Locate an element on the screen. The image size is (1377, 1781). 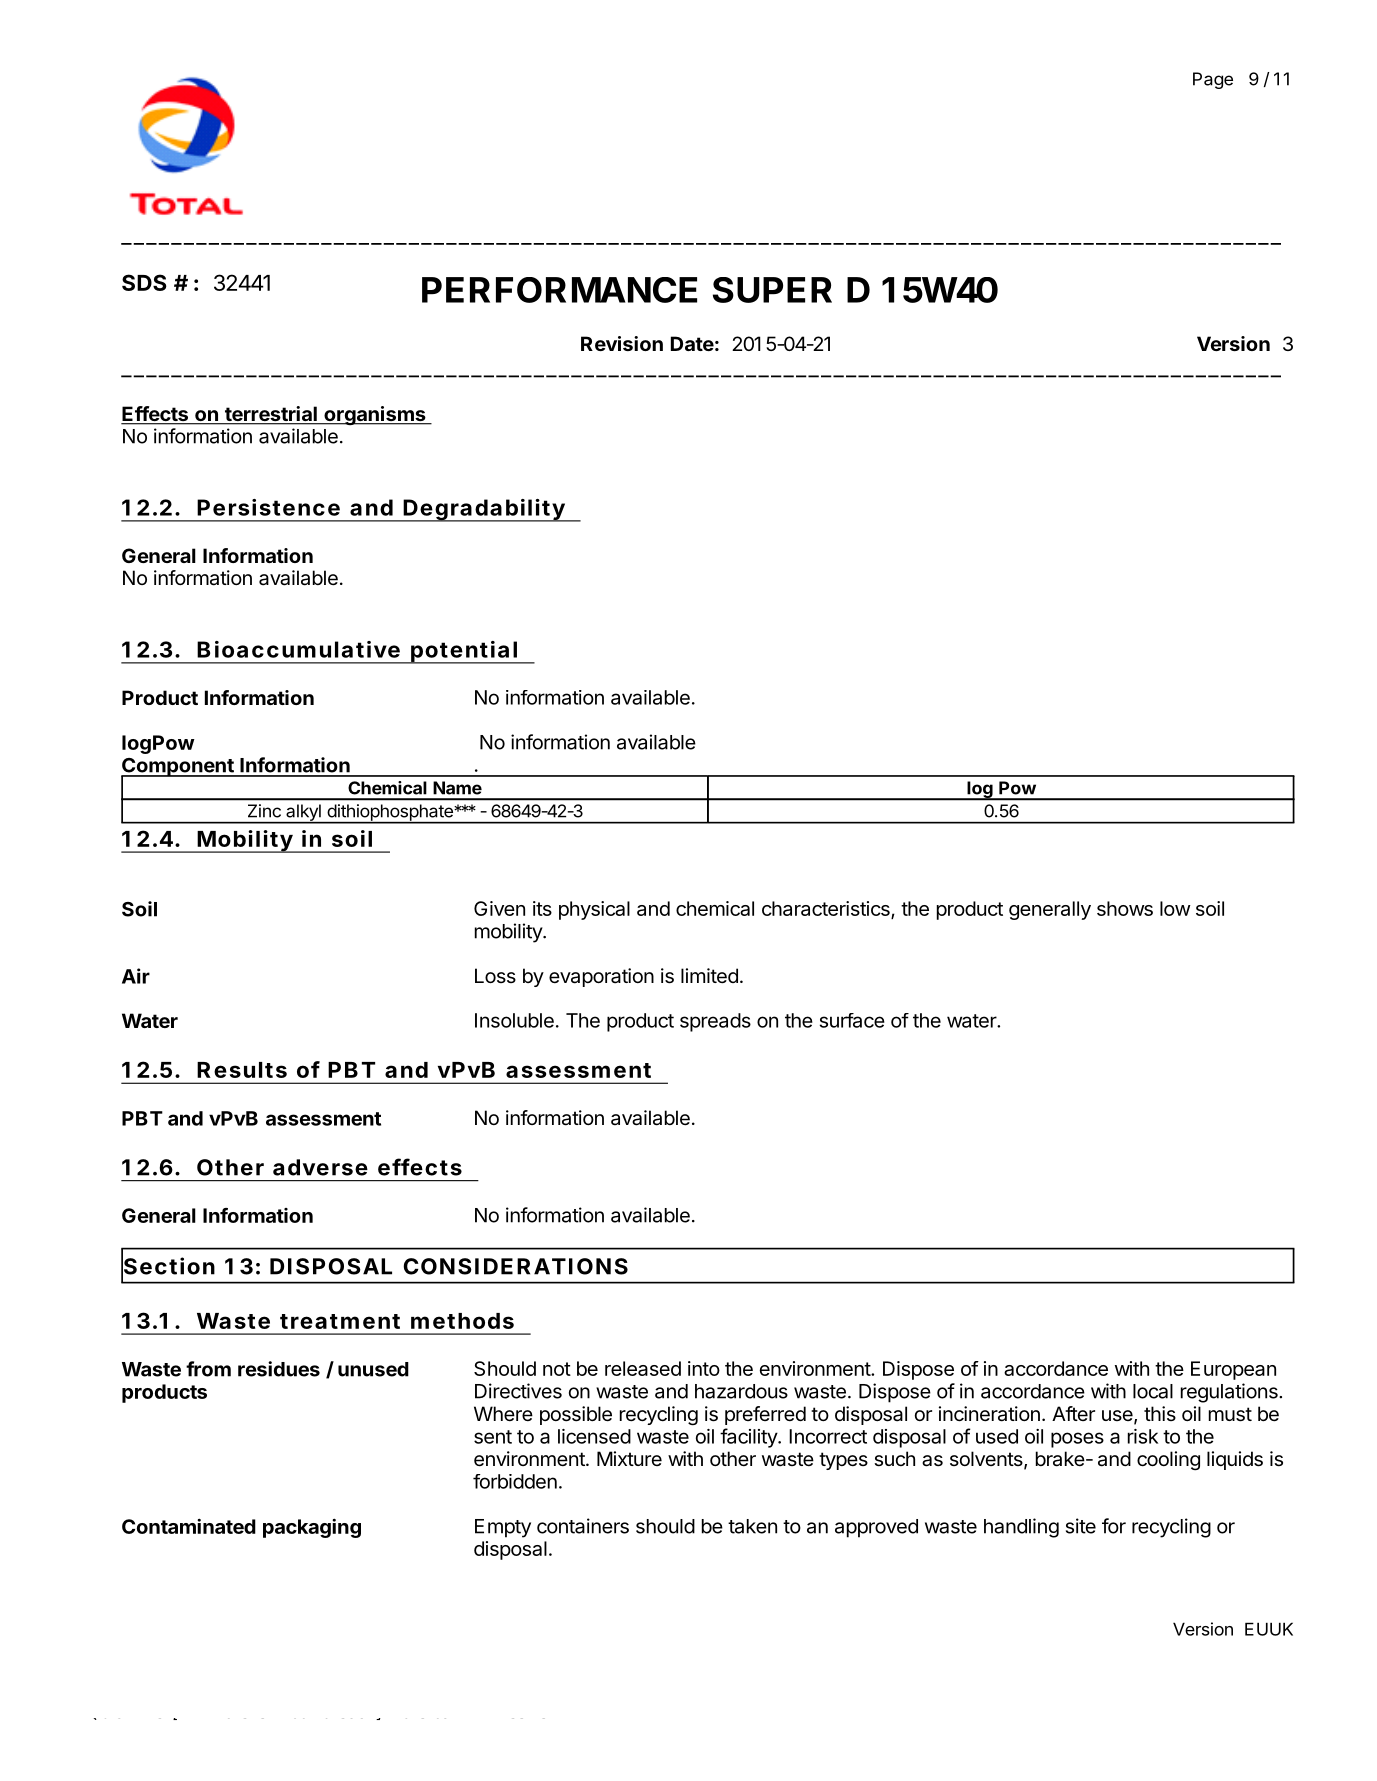
physical is located at coordinates (594, 910).
